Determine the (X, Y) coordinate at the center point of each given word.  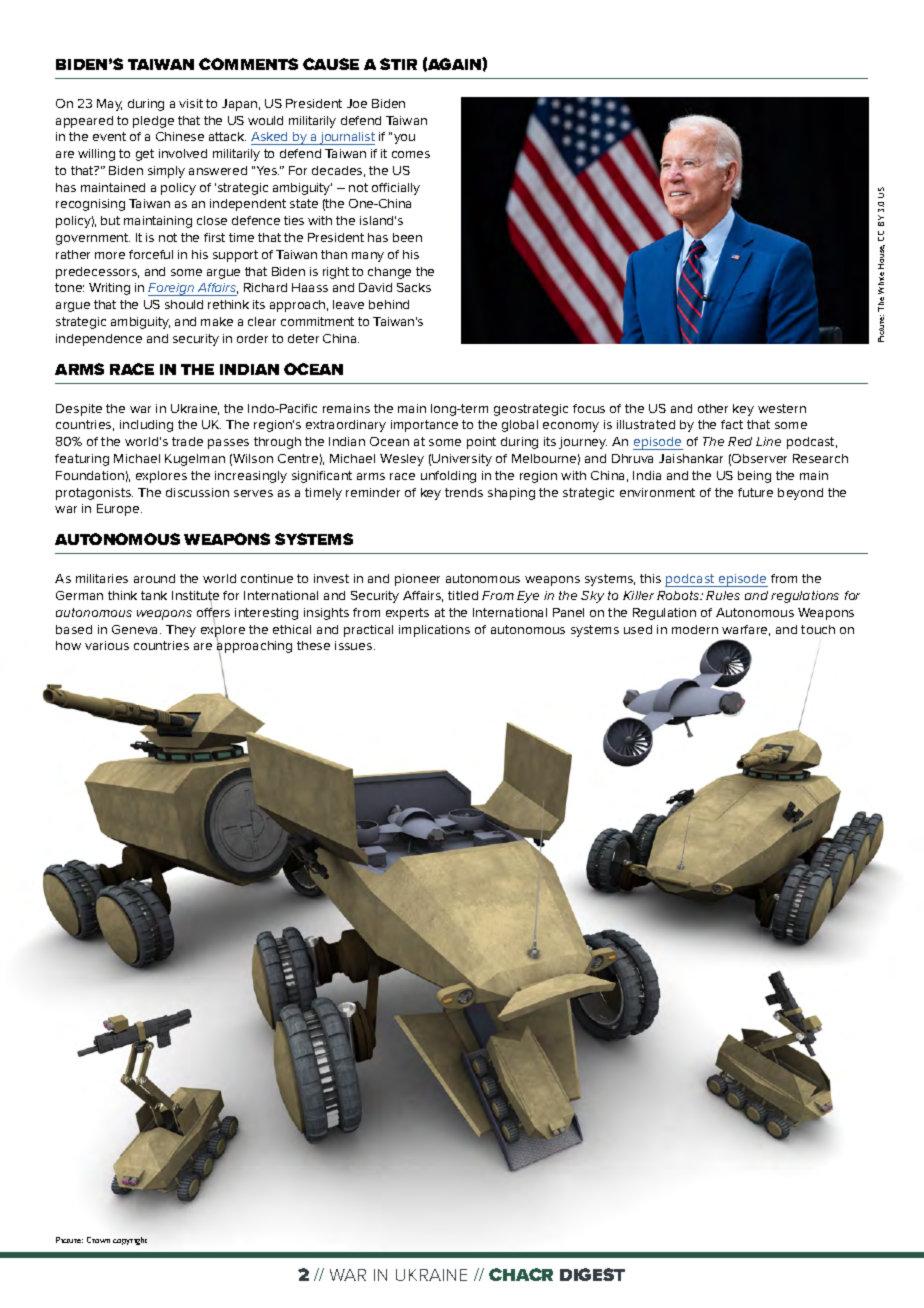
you (404, 139)
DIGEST (592, 1274)
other (713, 408)
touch (818, 629)
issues (355, 645)
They (181, 631)
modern (695, 629)
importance (424, 426)
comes (411, 154)
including (146, 426)
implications (434, 631)
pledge (153, 122)
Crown (98, 1240)
